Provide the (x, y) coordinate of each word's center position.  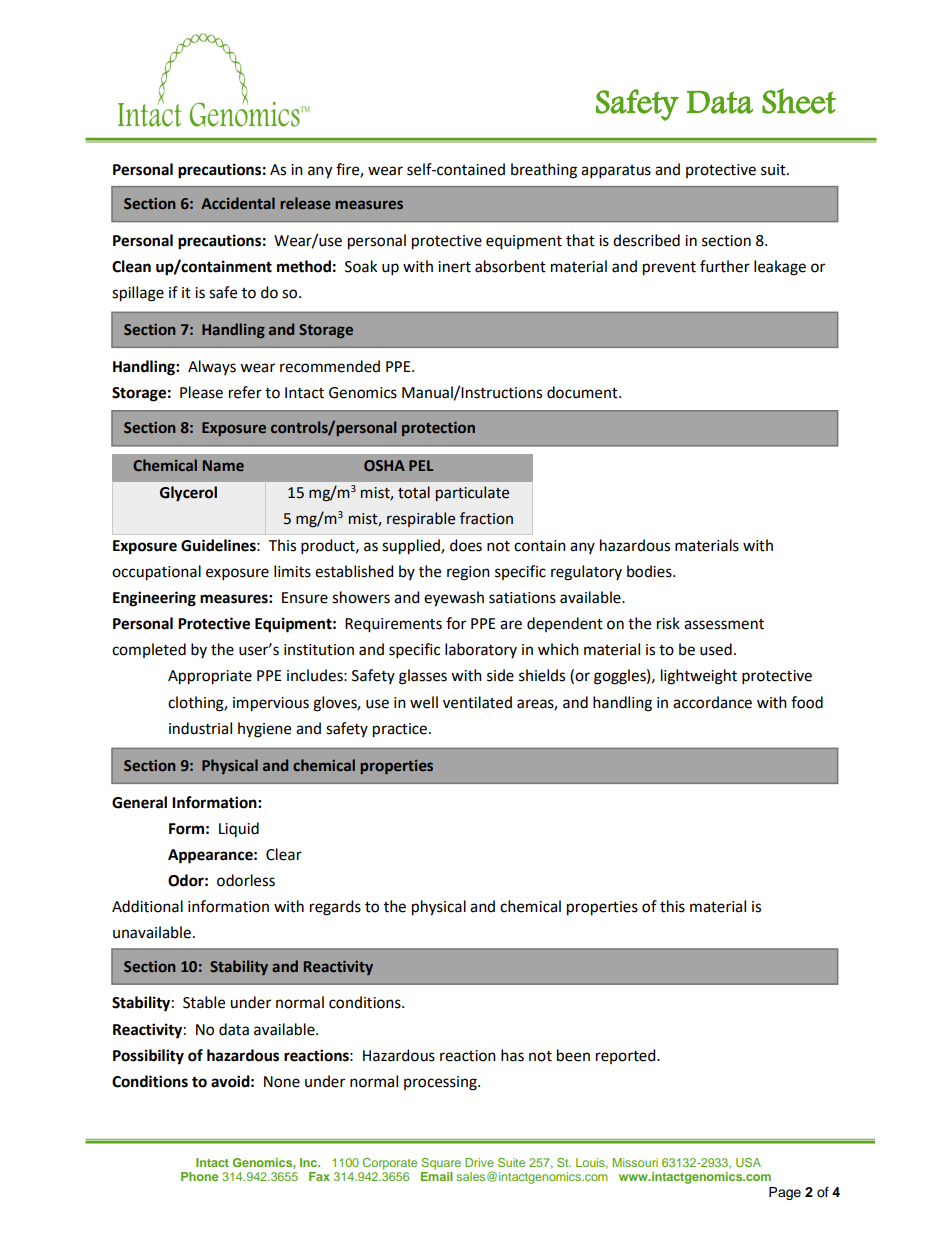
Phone (199, 1176)
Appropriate (210, 677)
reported (627, 1056)
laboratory (481, 650)
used (716, 649)
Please (201, 392)
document (583, 392)
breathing (544, 171)
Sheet (799, 101)
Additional (147, 906)
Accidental (238, 203)
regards (335, 908)
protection (438, 429)
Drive (479, 1162)
